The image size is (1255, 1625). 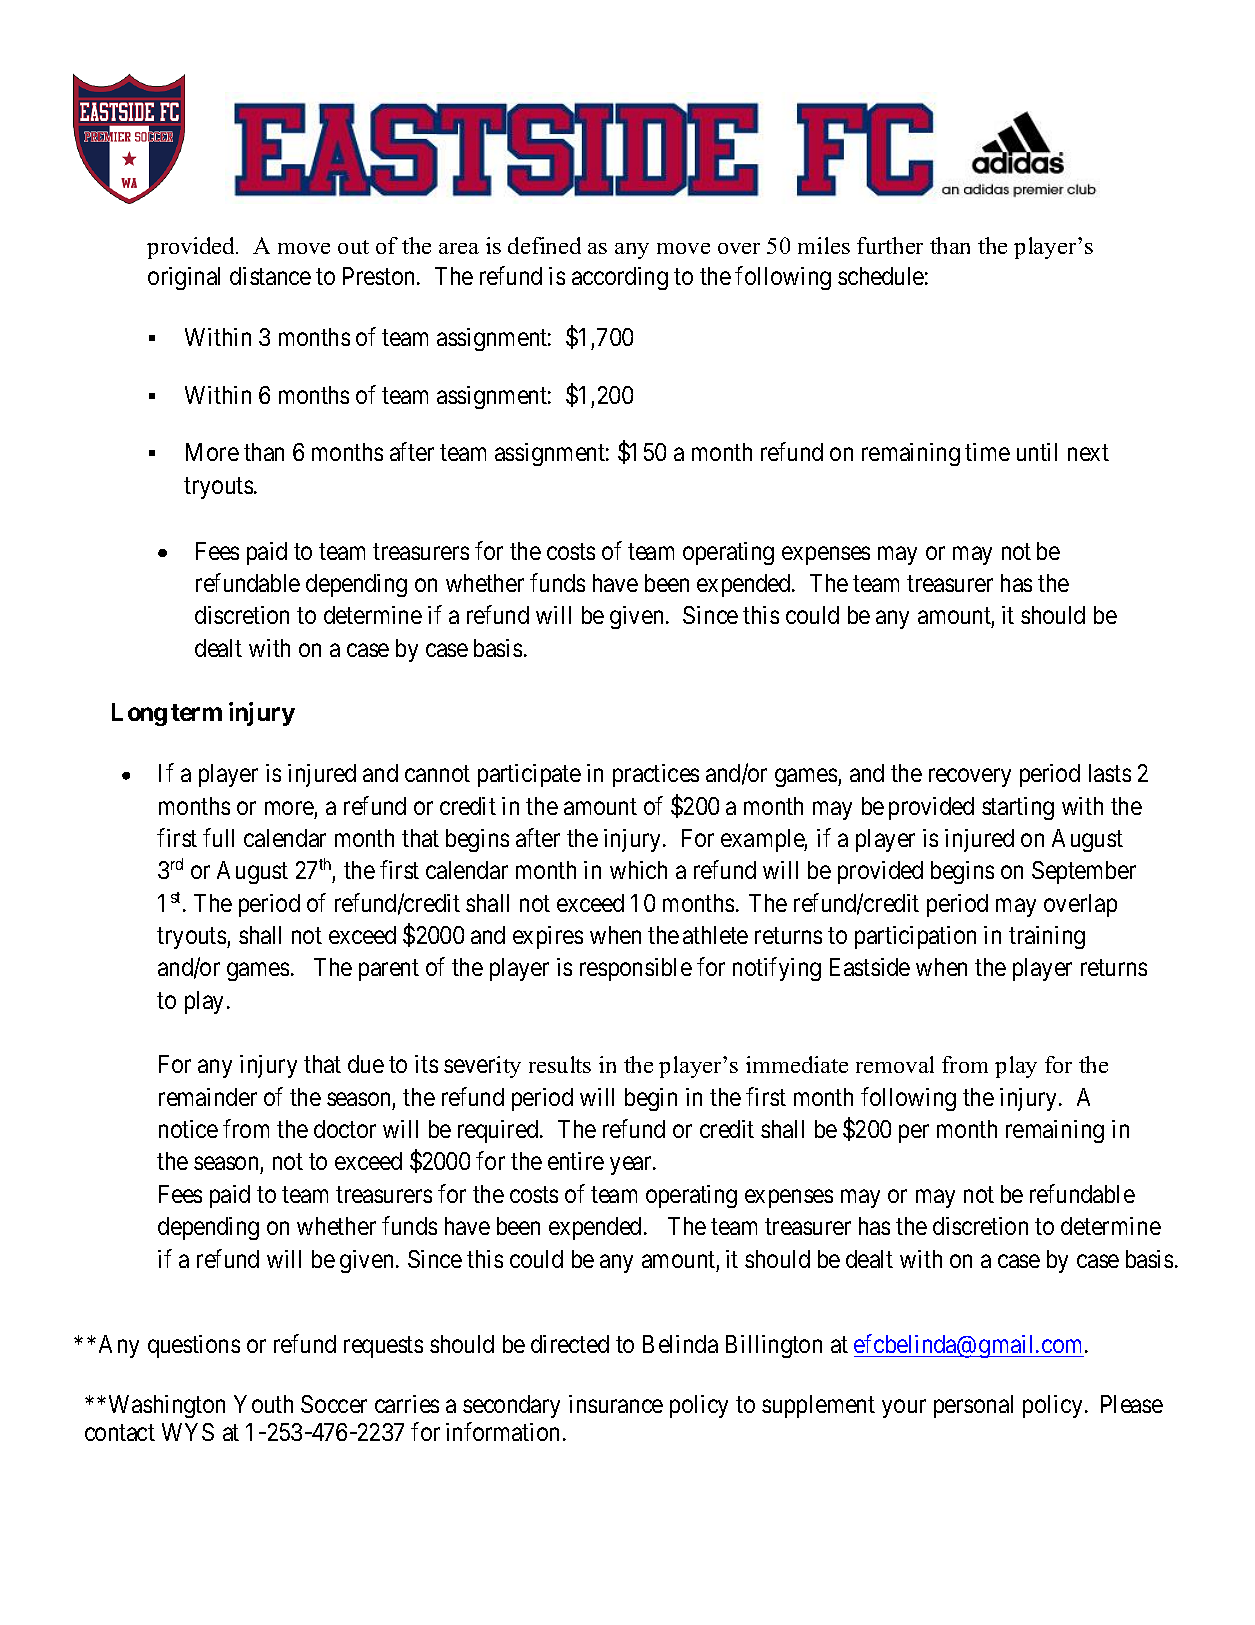 I want to click on insurance, so click(x=616, y=1404).
